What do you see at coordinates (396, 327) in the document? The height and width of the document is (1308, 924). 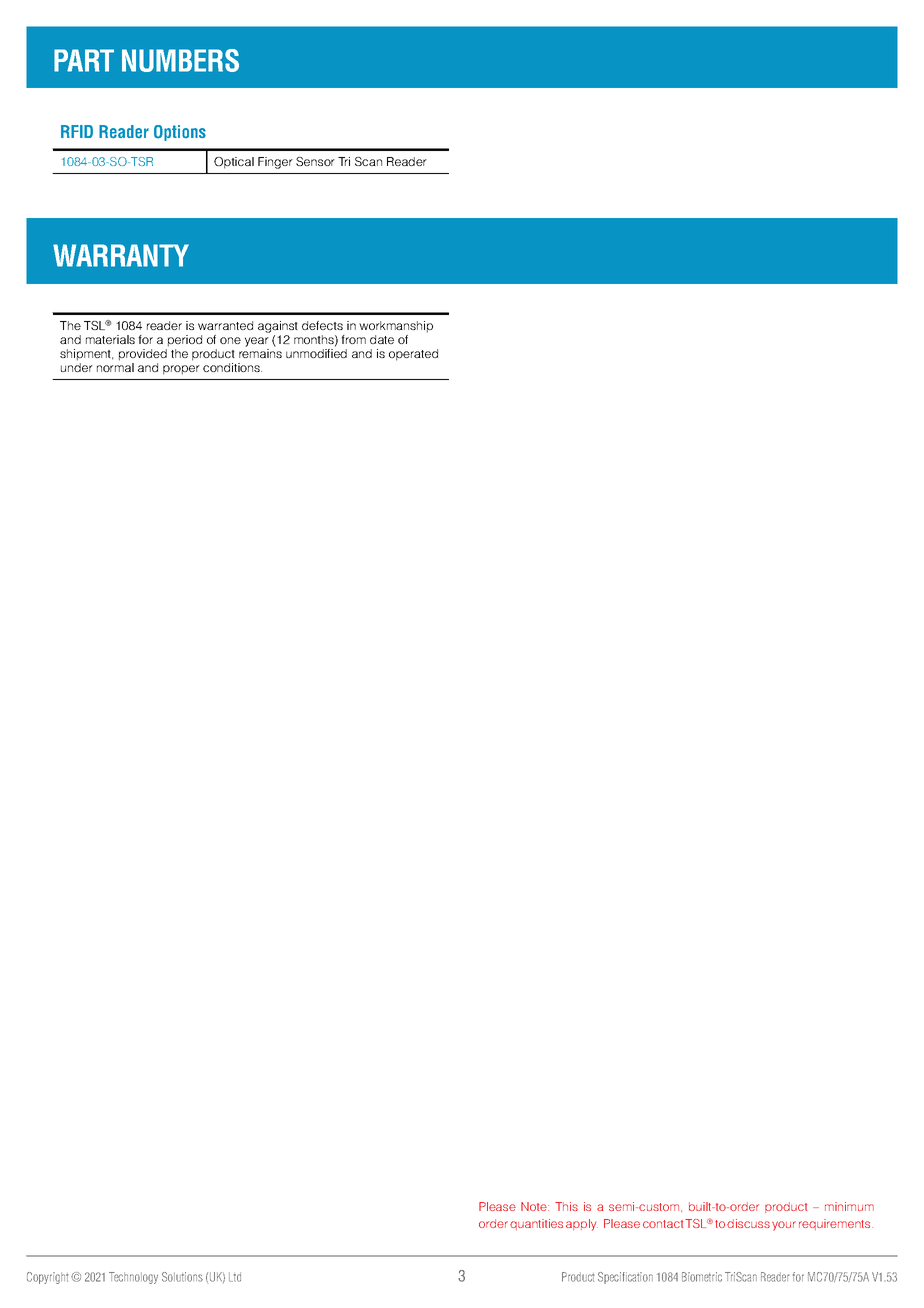 I see `workmanship` at bounding box center [396, 327].
